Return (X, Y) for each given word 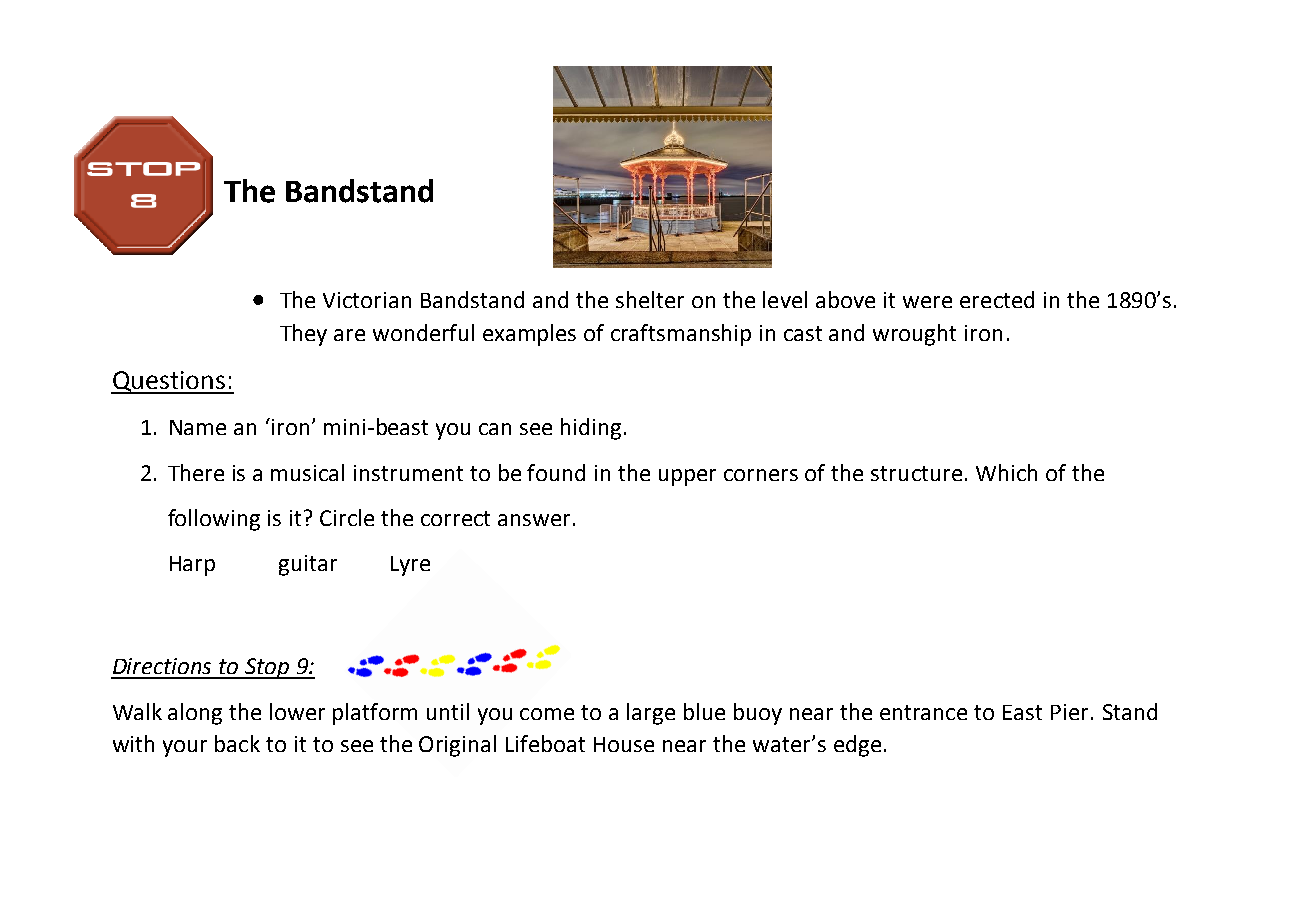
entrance (923, 712)
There (196, 472)
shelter (650, 299)
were (927, 302)
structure (916, 473)
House (624, 744)
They (303, 335)
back (237, 743)
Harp (192, 566)
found (556, 472)
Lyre (410, 566)
